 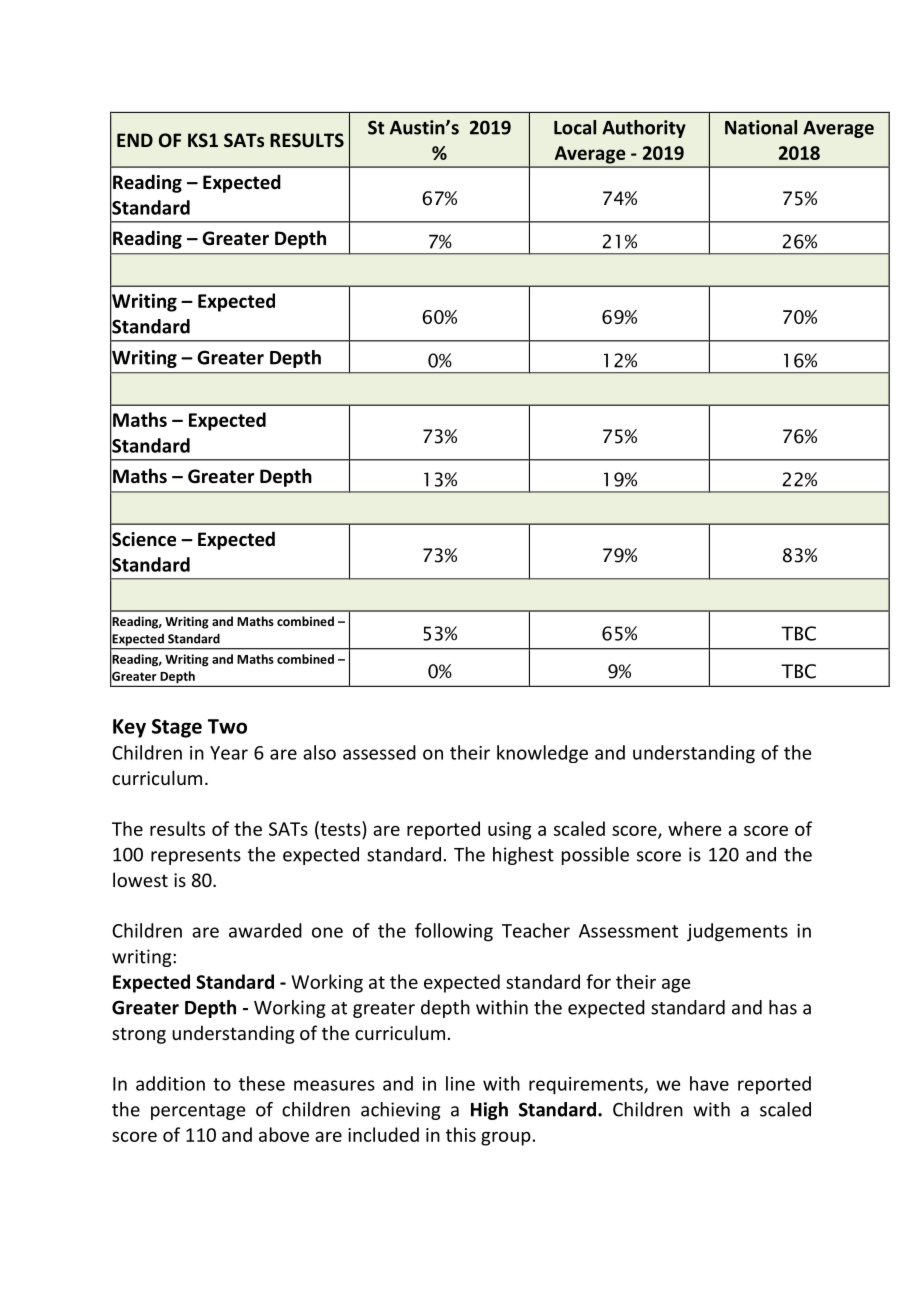 What do you see at coordinates (135, 140) in the screenshot?
I see `END` at bounding box center [135, 140].
